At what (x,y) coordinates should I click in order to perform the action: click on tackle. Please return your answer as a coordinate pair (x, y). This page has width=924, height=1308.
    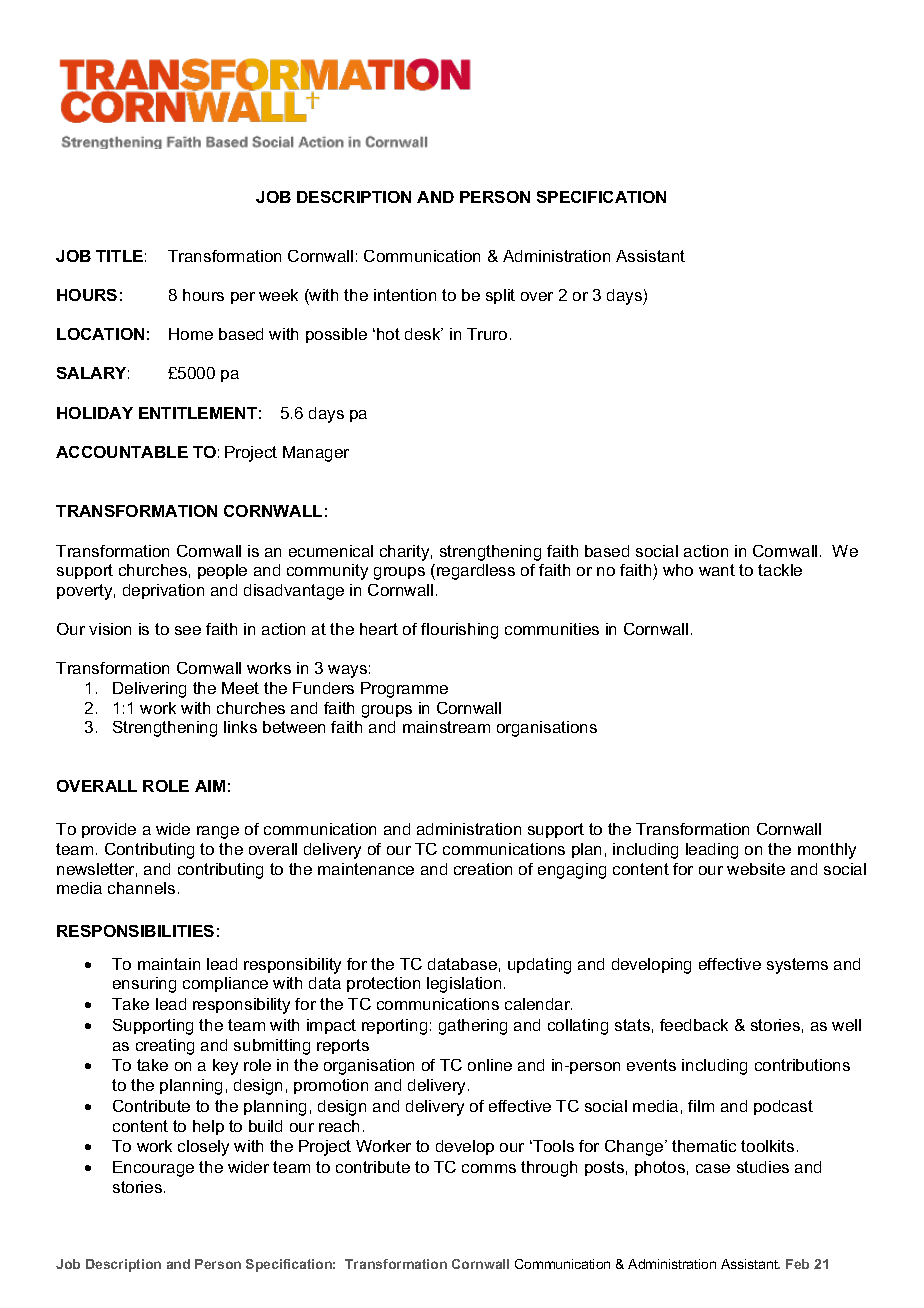
    Looking at the image, I should click on (780, 570).
